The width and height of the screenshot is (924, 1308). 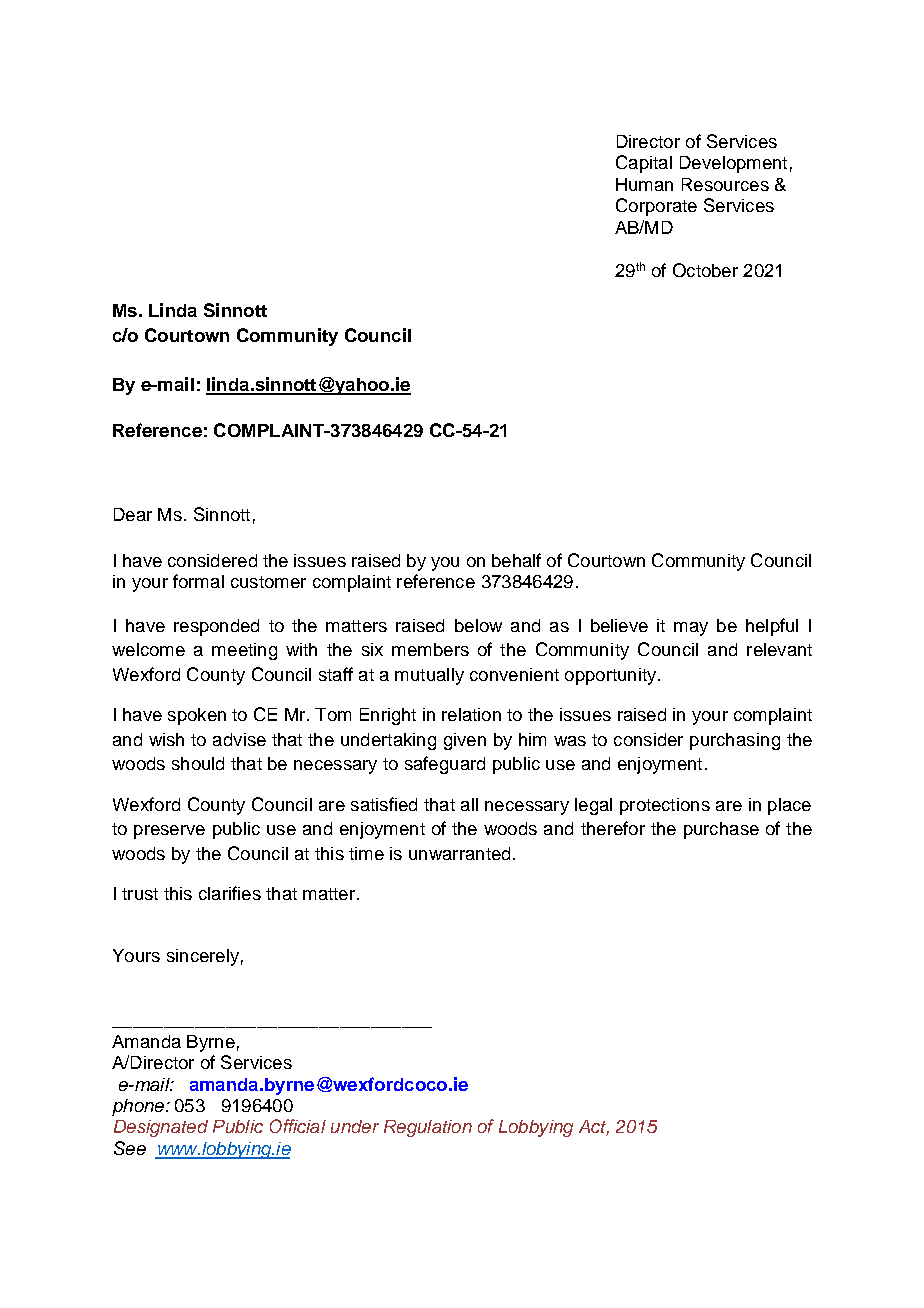 What do you see at coordinates (428, 1128) in the screenshot?
I see `Regulation` at bounding box center [428, 1128].
